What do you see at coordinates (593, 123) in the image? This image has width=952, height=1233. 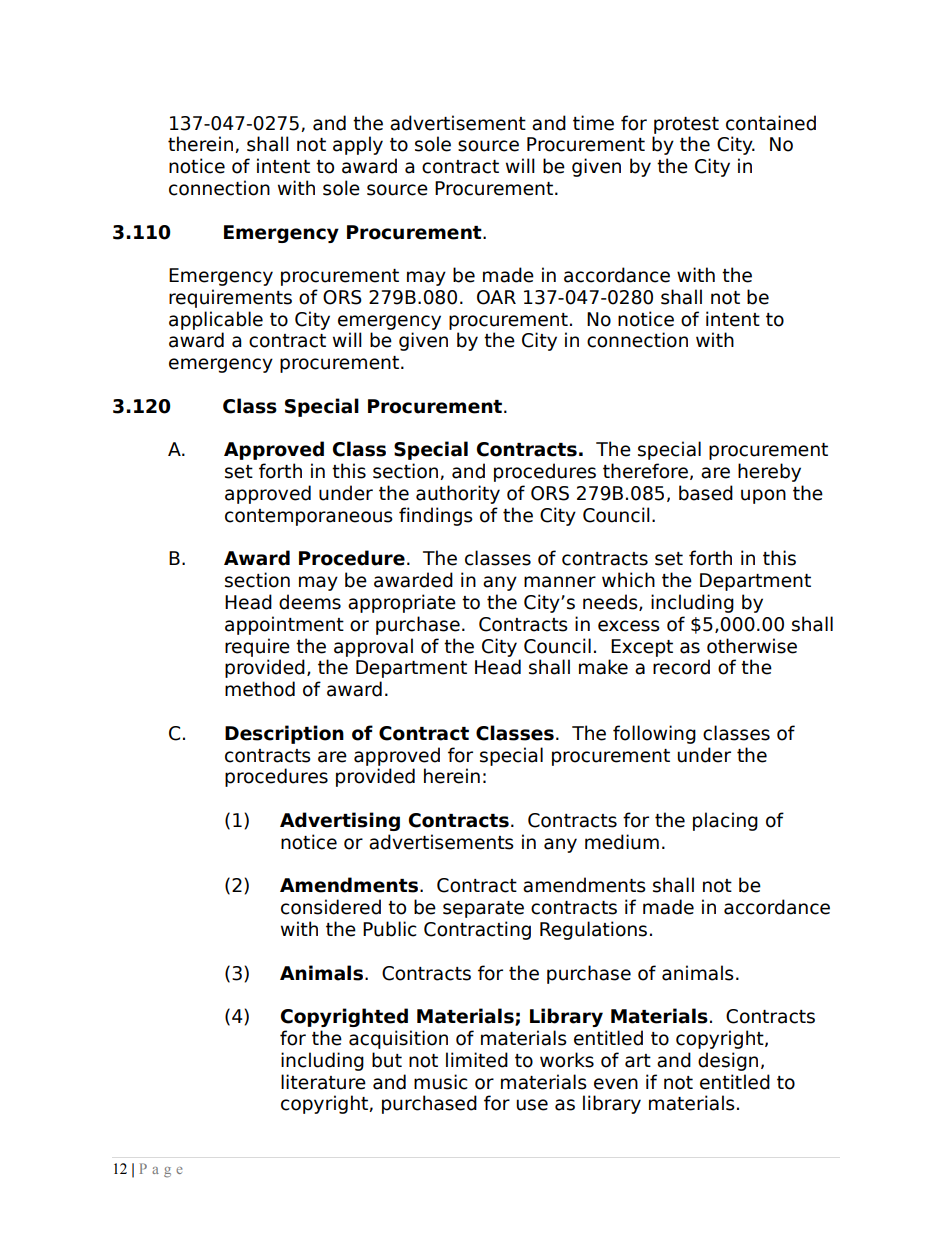 I see `time` at bounding box center [593, 123].
